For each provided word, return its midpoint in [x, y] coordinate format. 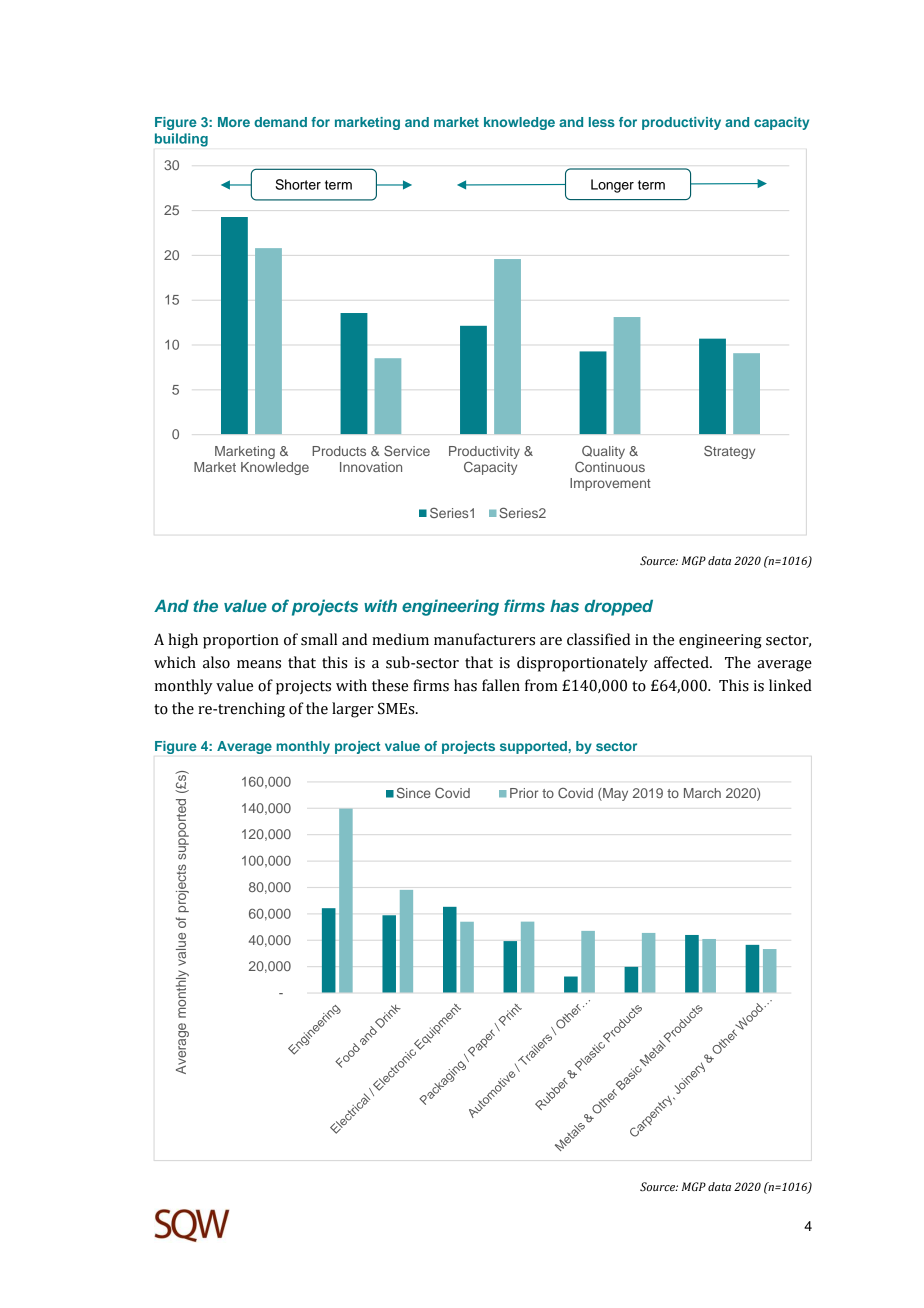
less [602, 122]
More [234, 122]
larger [353, 710]
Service [407, 450]
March [702, 793]
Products [339, 451]
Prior [524, 793]
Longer [612, 186]
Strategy [729, 452]
